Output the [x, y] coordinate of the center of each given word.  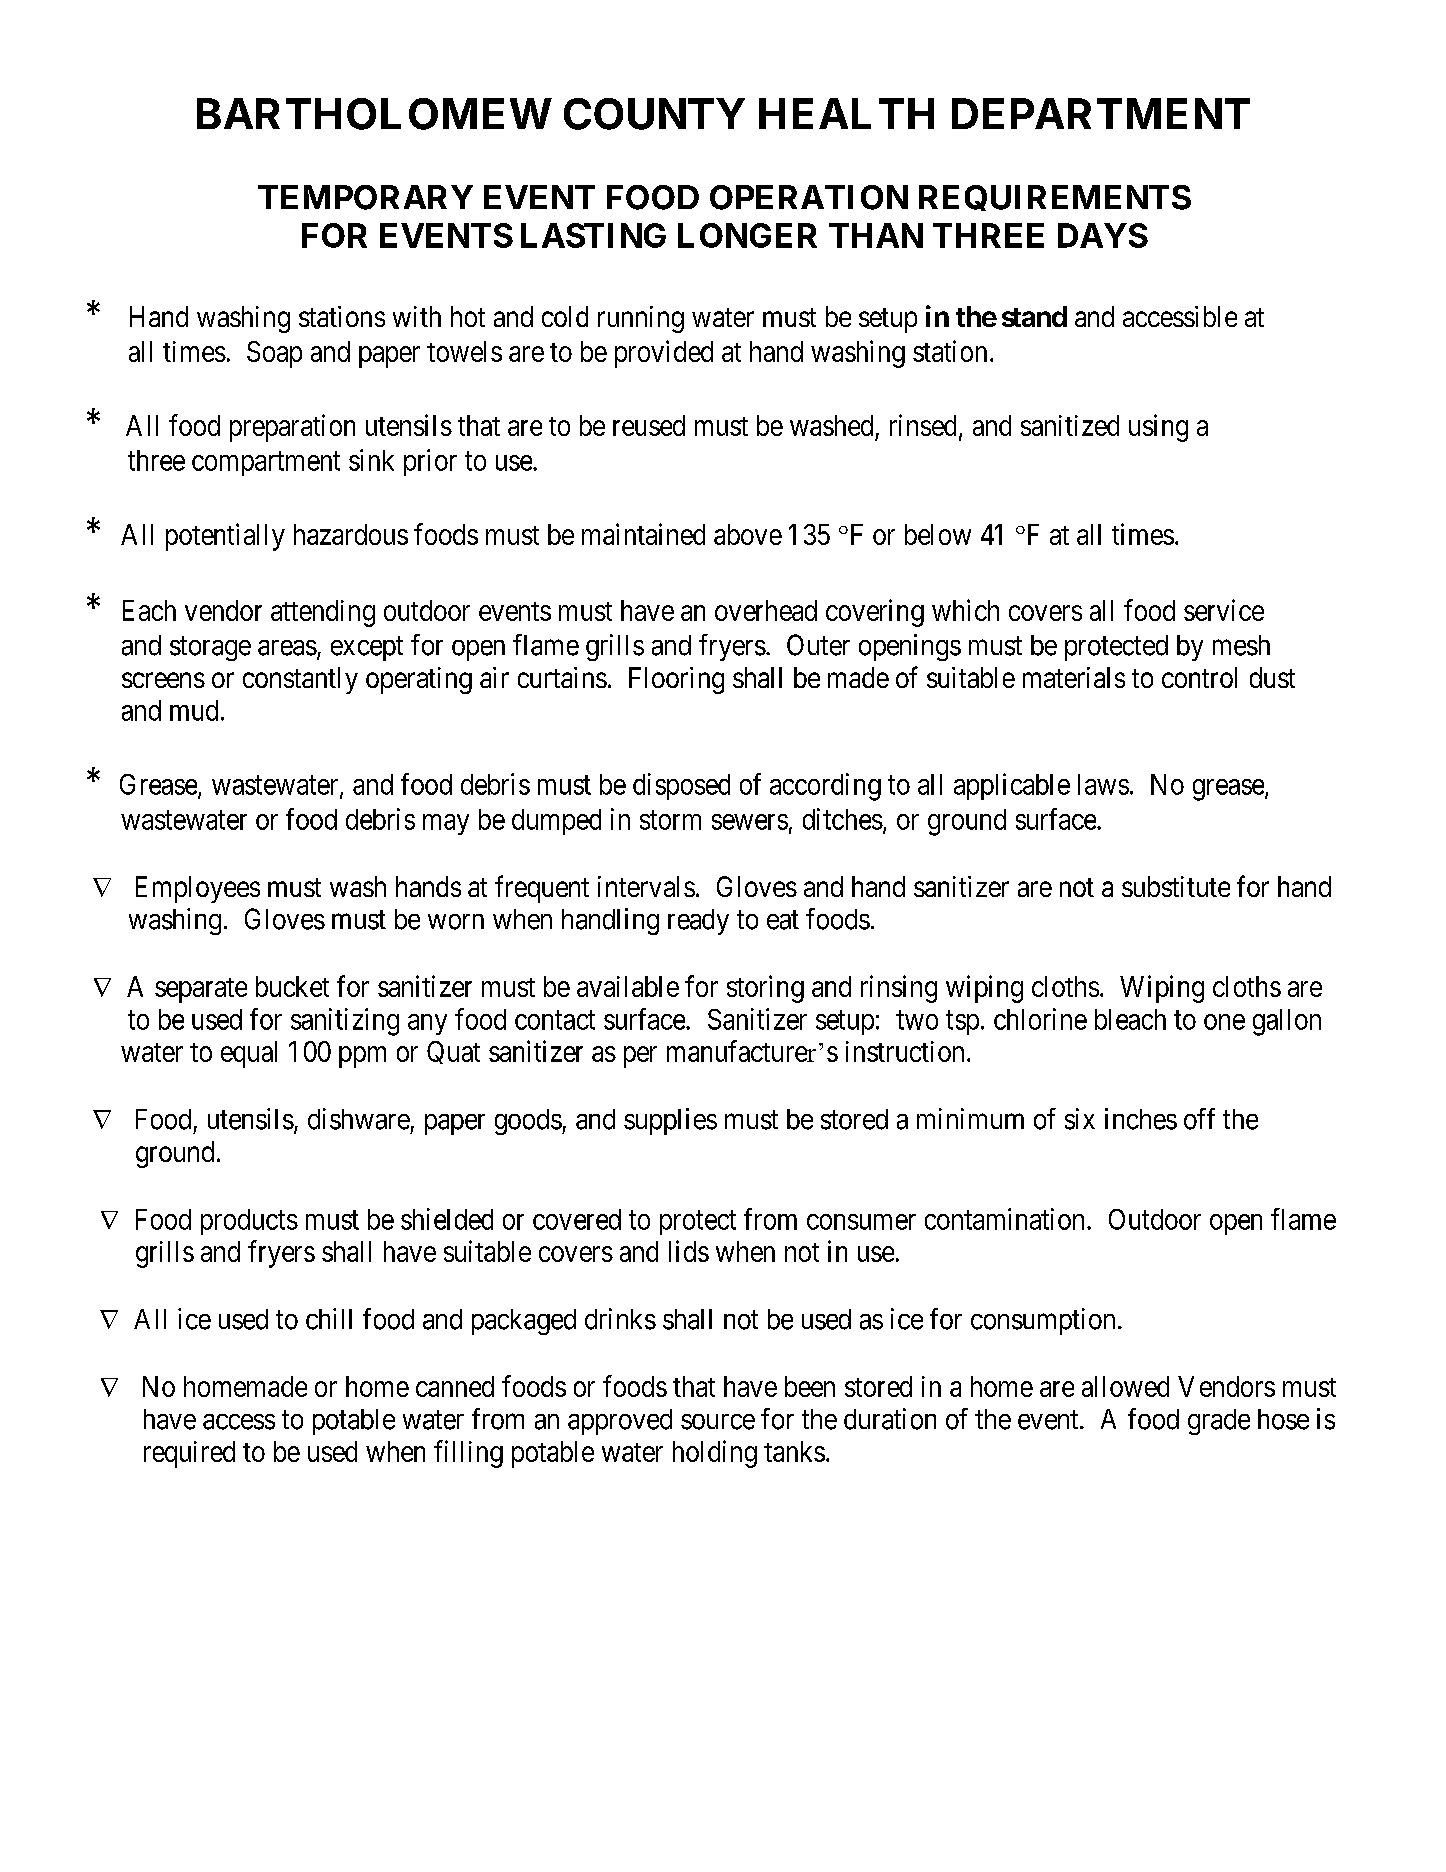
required [189, 1454]
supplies [670, 1121]
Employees [198, 889]
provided [664, 354]
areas [287, 648]
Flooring [676, 680]
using [1158, 428]
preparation [292, 428]
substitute [1176, 886]
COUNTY [654, 114]
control [1199, 677]
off [1199, 1119]
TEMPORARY [365, 197]
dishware [359, 1119]
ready [698, 922]
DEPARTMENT [1101, 113]
